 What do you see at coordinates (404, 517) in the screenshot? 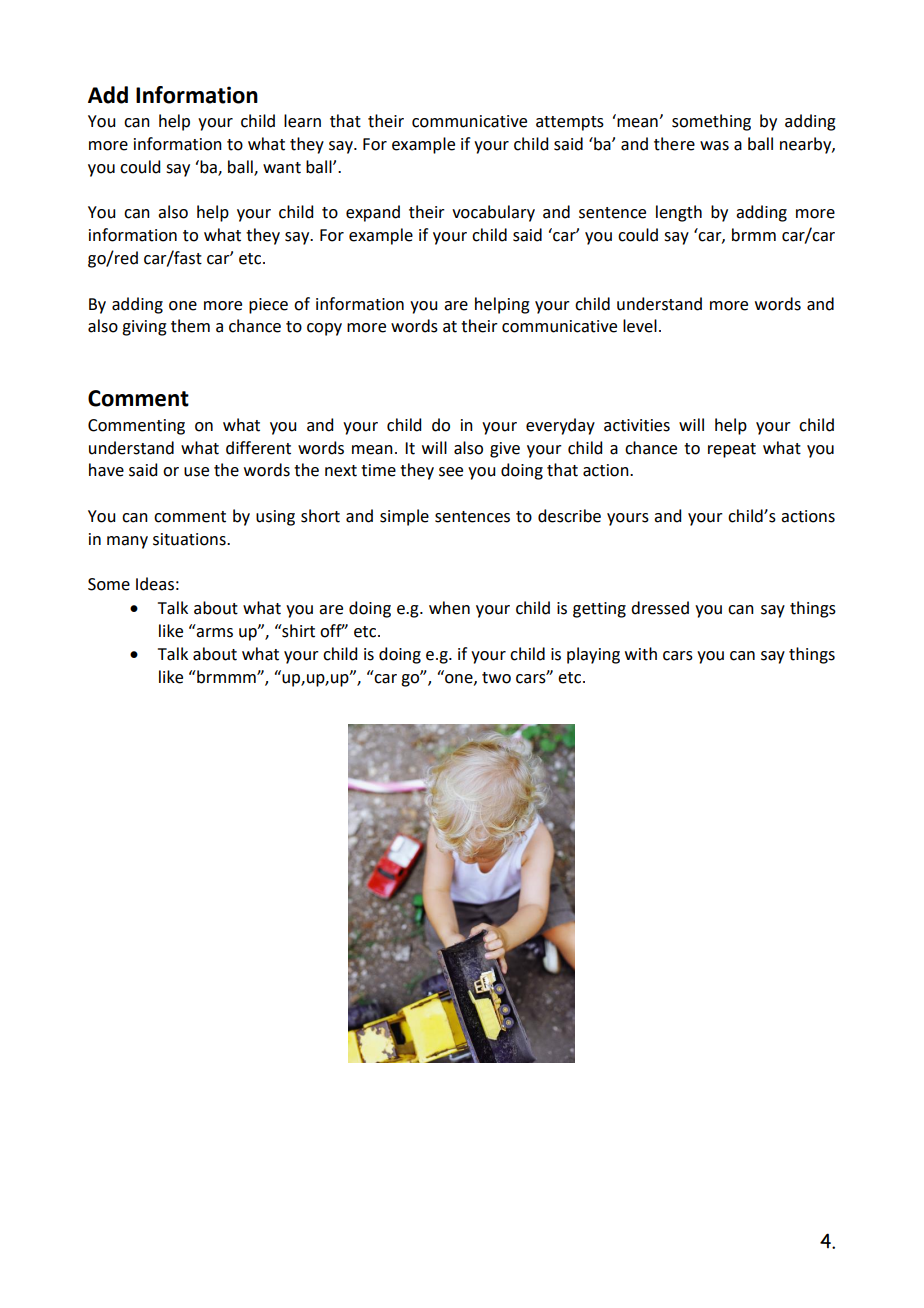
I see `simple` at bounding box center [404, 517].
